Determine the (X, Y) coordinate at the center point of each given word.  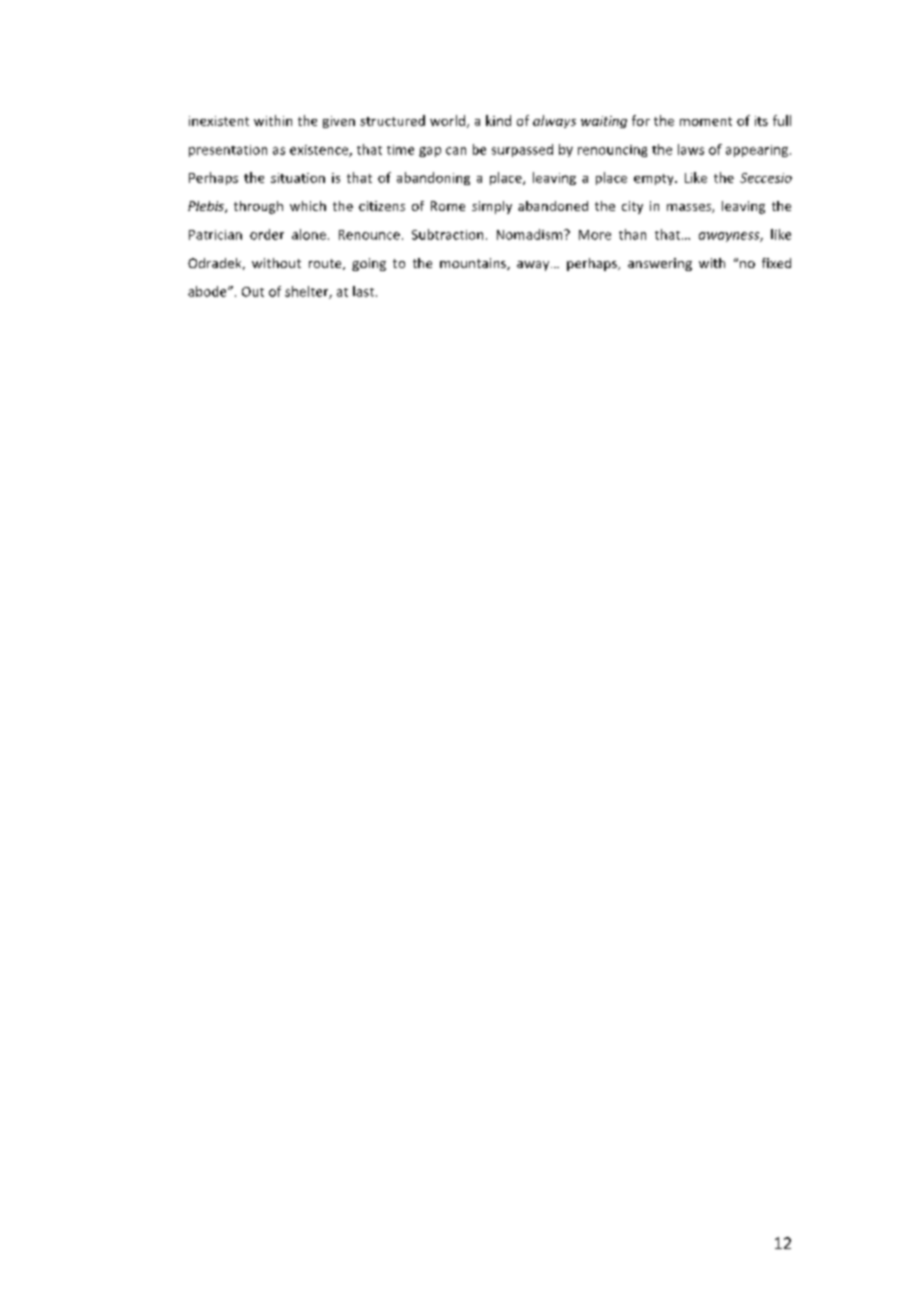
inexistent (219, 121)
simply (492, 207)
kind (498, 120)
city (632, 207)
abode (208, 291)
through (258, 207)
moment (706, 121)
